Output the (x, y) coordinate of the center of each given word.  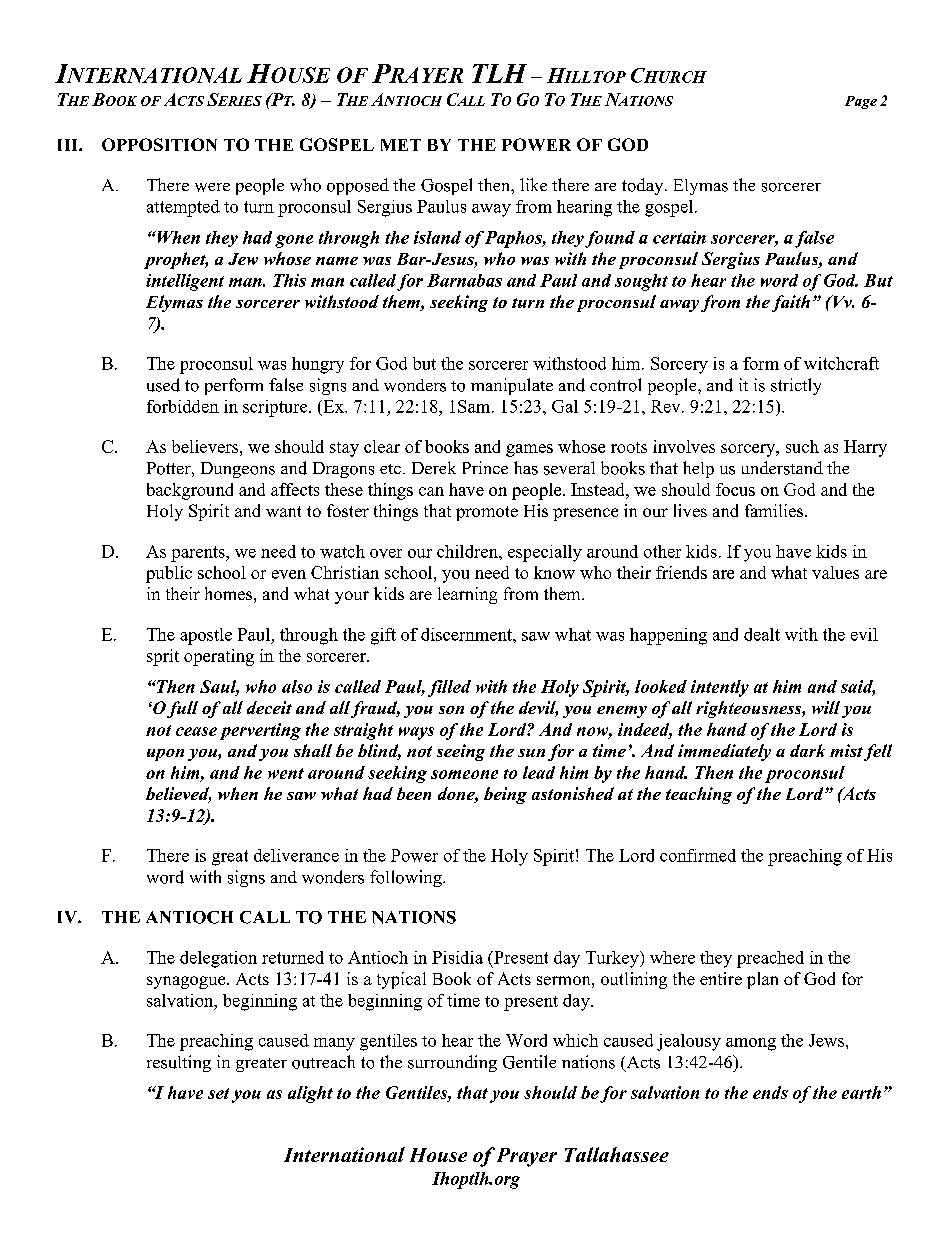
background (190, 491)
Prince (485, 467)
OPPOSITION (159, 144)
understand (782, 468)
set (218, 1093)
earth (861, 1092)
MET (401, 145)
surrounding (452, 1063)
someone (464, 774)
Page (861, 102)
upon (165, 755)
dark (807, 750)
